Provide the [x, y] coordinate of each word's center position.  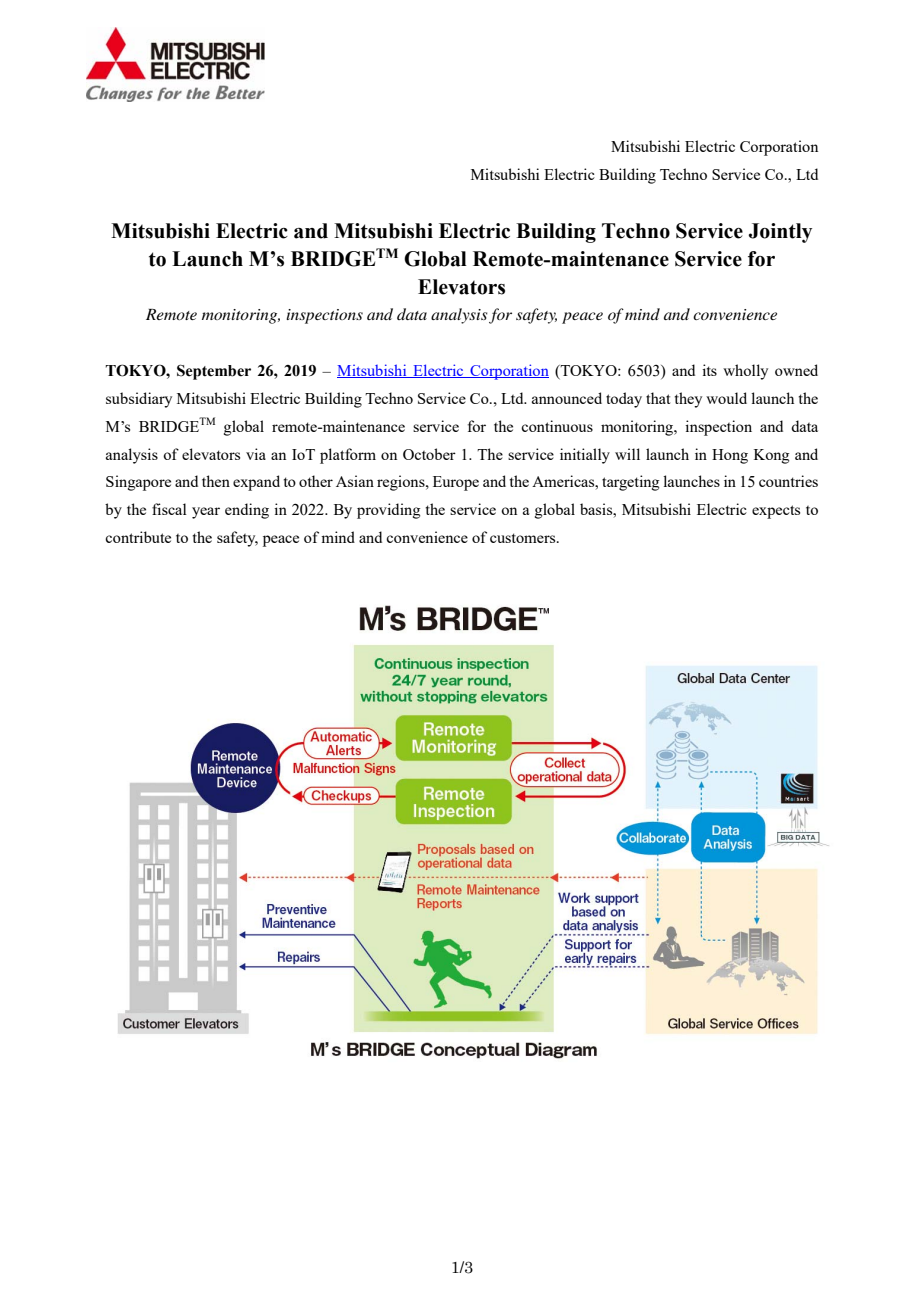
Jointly [780, 233]
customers [524, 538]
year [206, 513]
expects [776, 512]
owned [796, 370]
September [214, 372]
